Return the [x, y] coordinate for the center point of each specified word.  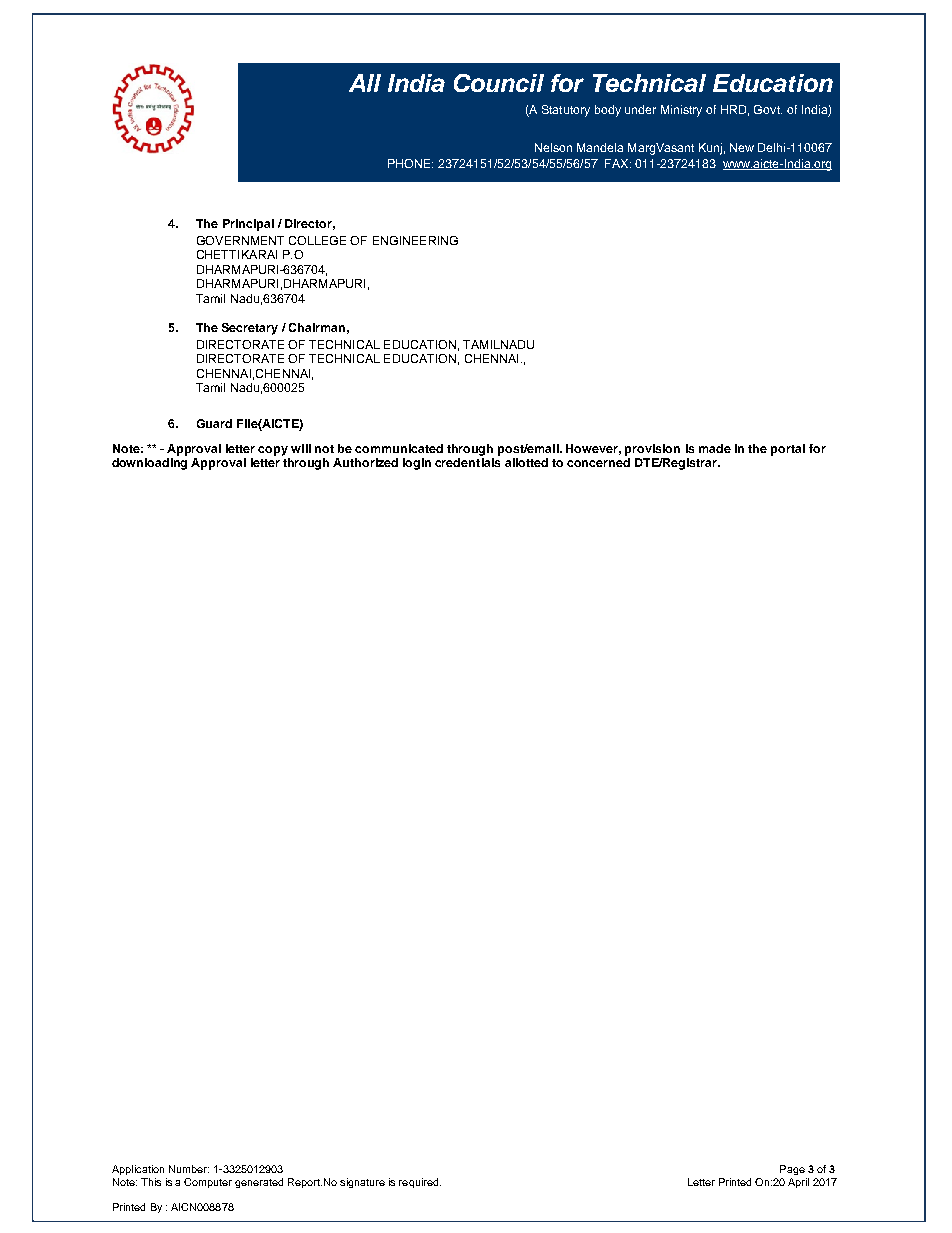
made [715, 448]
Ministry [681, 111]
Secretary [250, 329]
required [420, 1183]
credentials [467, 462]
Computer [208, 1183]
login [417, 464]
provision [652, 450]
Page [792, 1170]
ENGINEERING [415, 240]
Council [499, 83]
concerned [598, 462]
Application [138, 1170]
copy [273, 451]
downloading [149, 464]
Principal [248, 225]
